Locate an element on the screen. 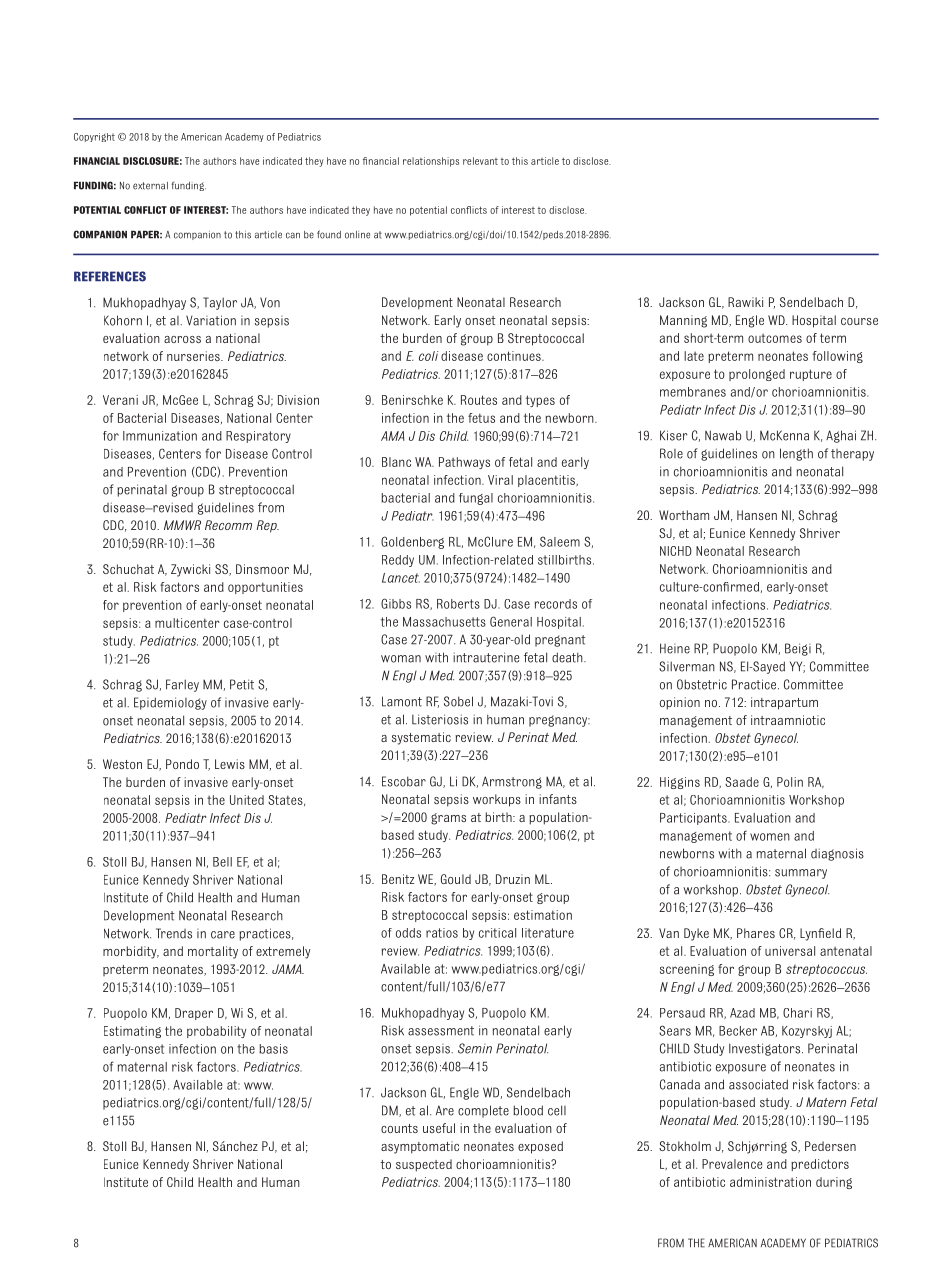 The width and height of the screenshot is (952, 1275). Manning is located at coordinates (683, 321).
